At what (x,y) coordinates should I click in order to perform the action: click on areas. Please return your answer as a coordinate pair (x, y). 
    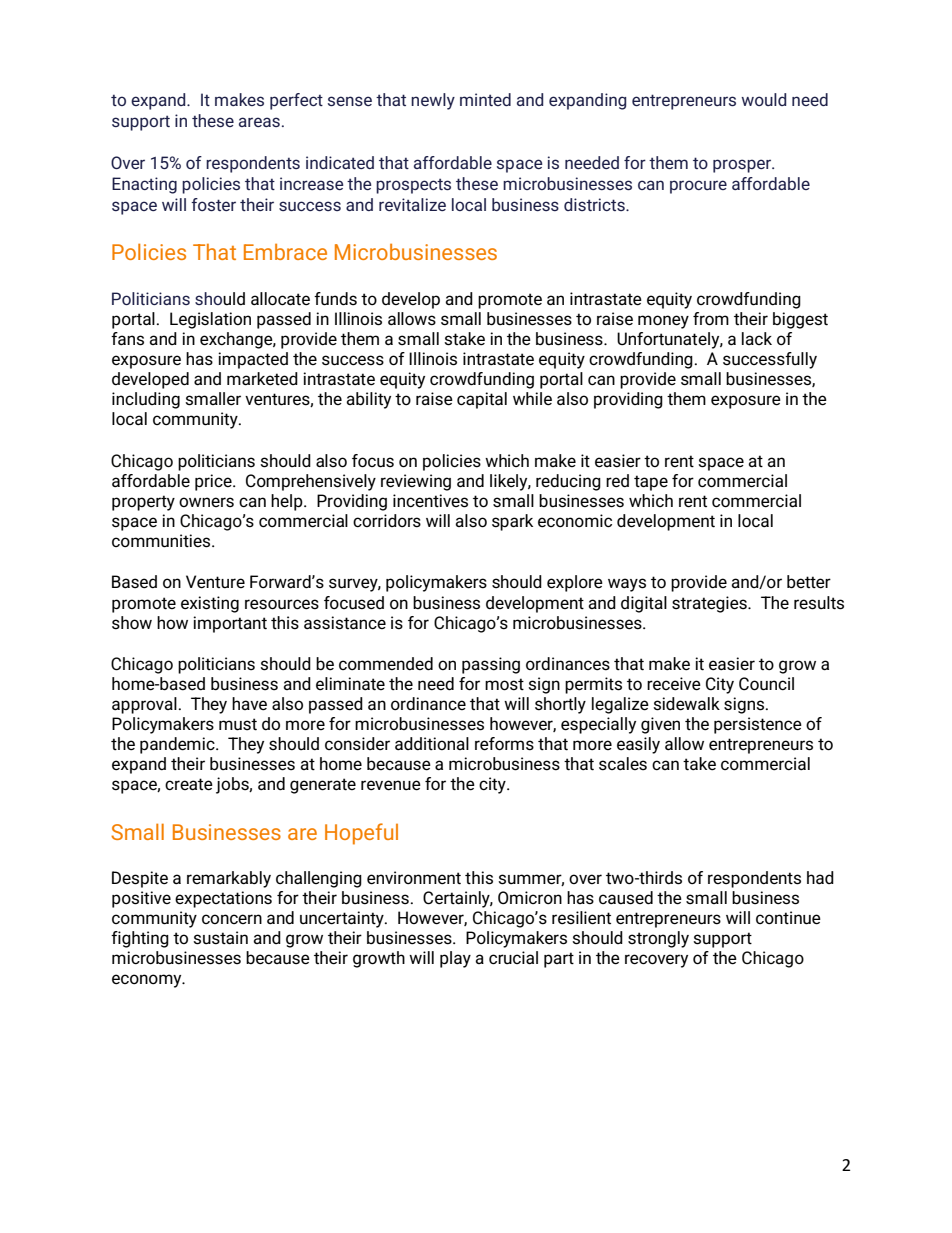
    Looking at the image, I should click on (259, 122).
